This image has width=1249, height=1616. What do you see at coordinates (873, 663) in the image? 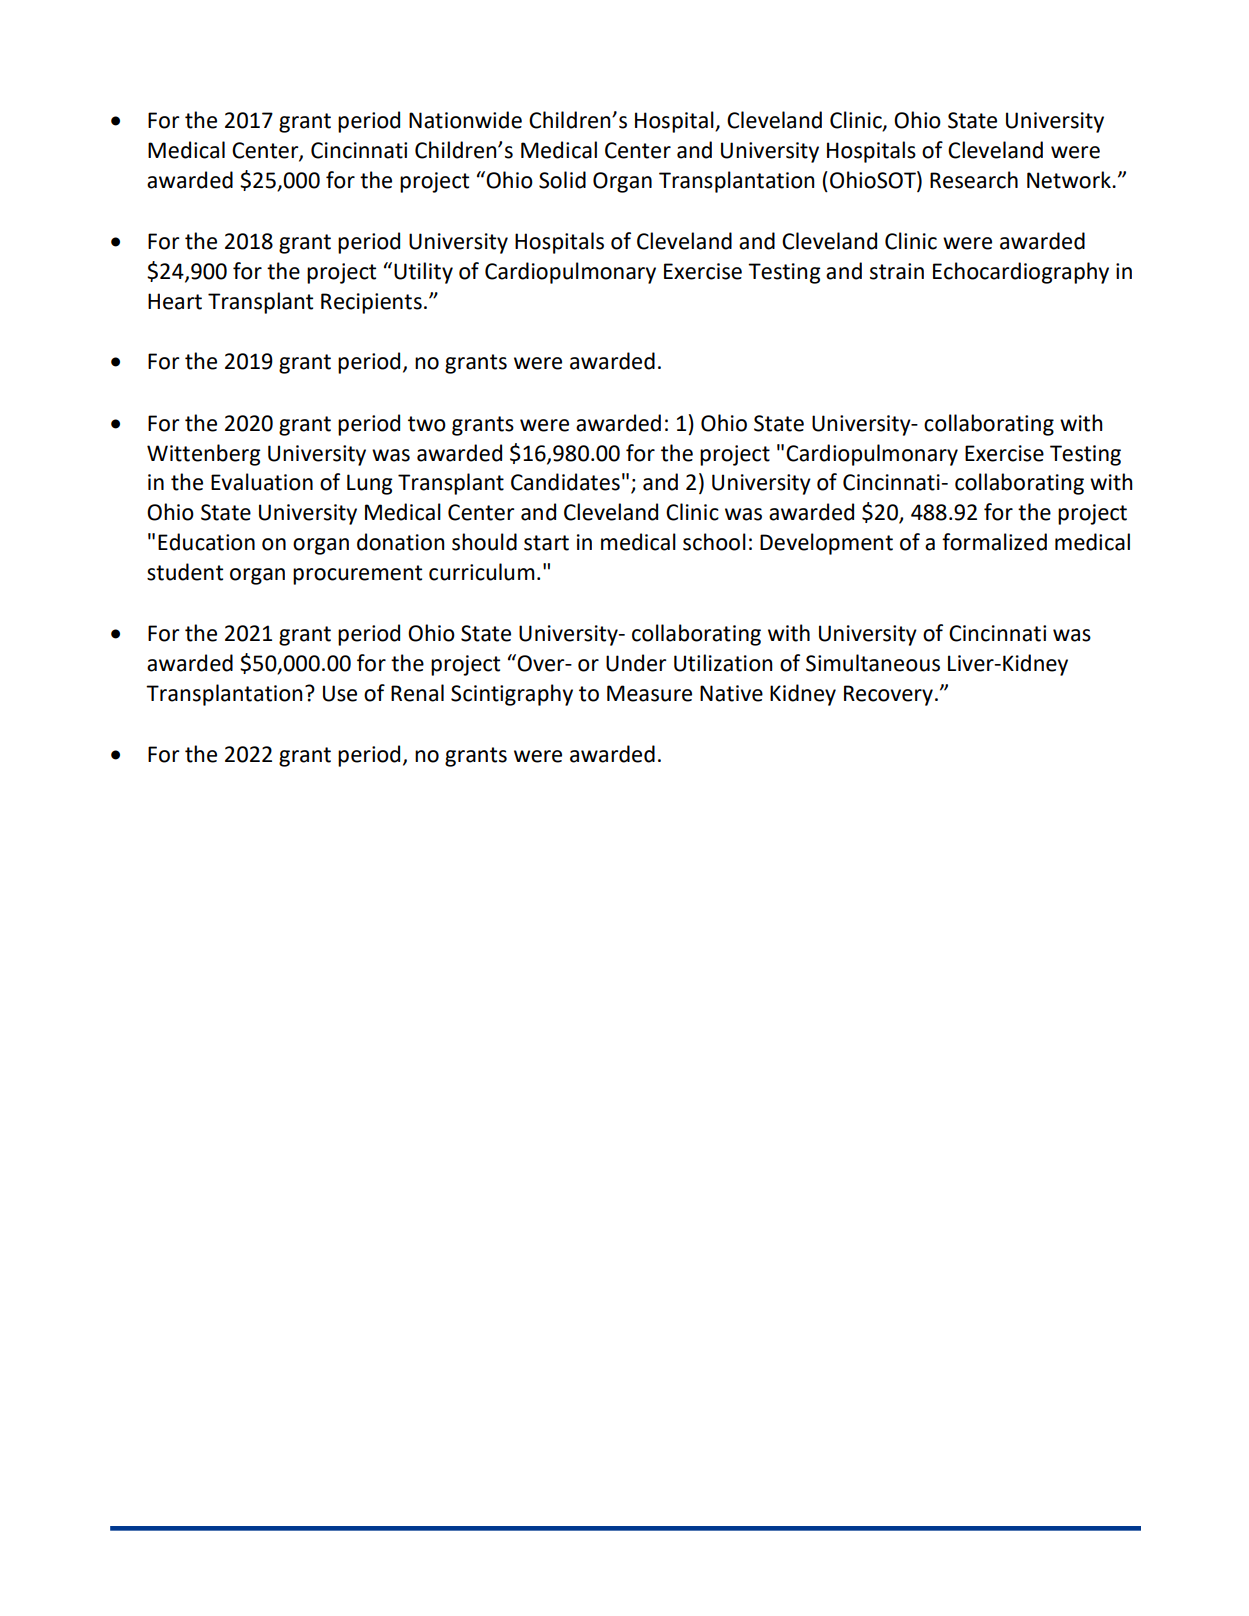
I see `Simultaneous` at bounding box center [873, 663].
